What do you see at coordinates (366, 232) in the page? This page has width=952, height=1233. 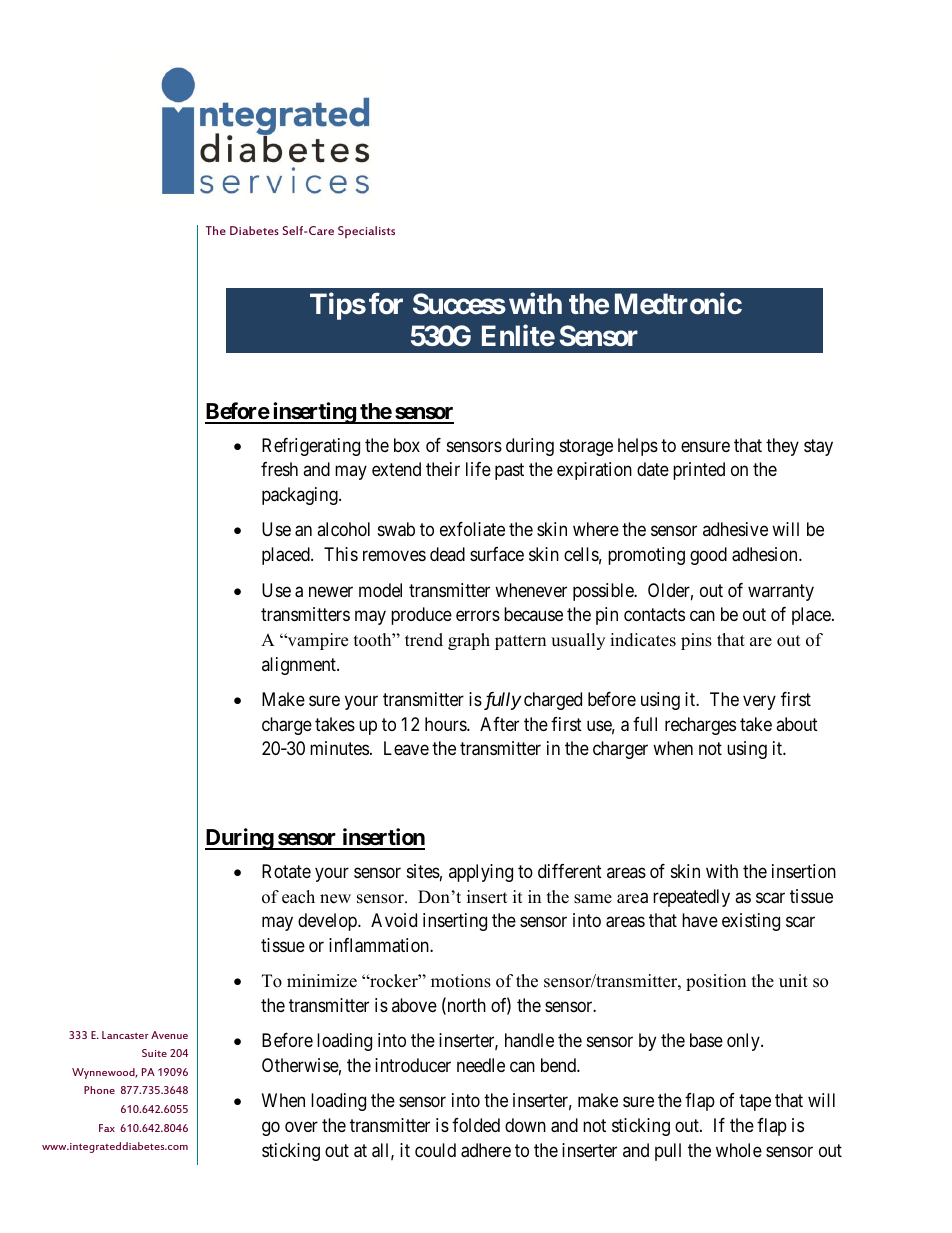 I see `Specialists` at bounding box center [366, 232].
